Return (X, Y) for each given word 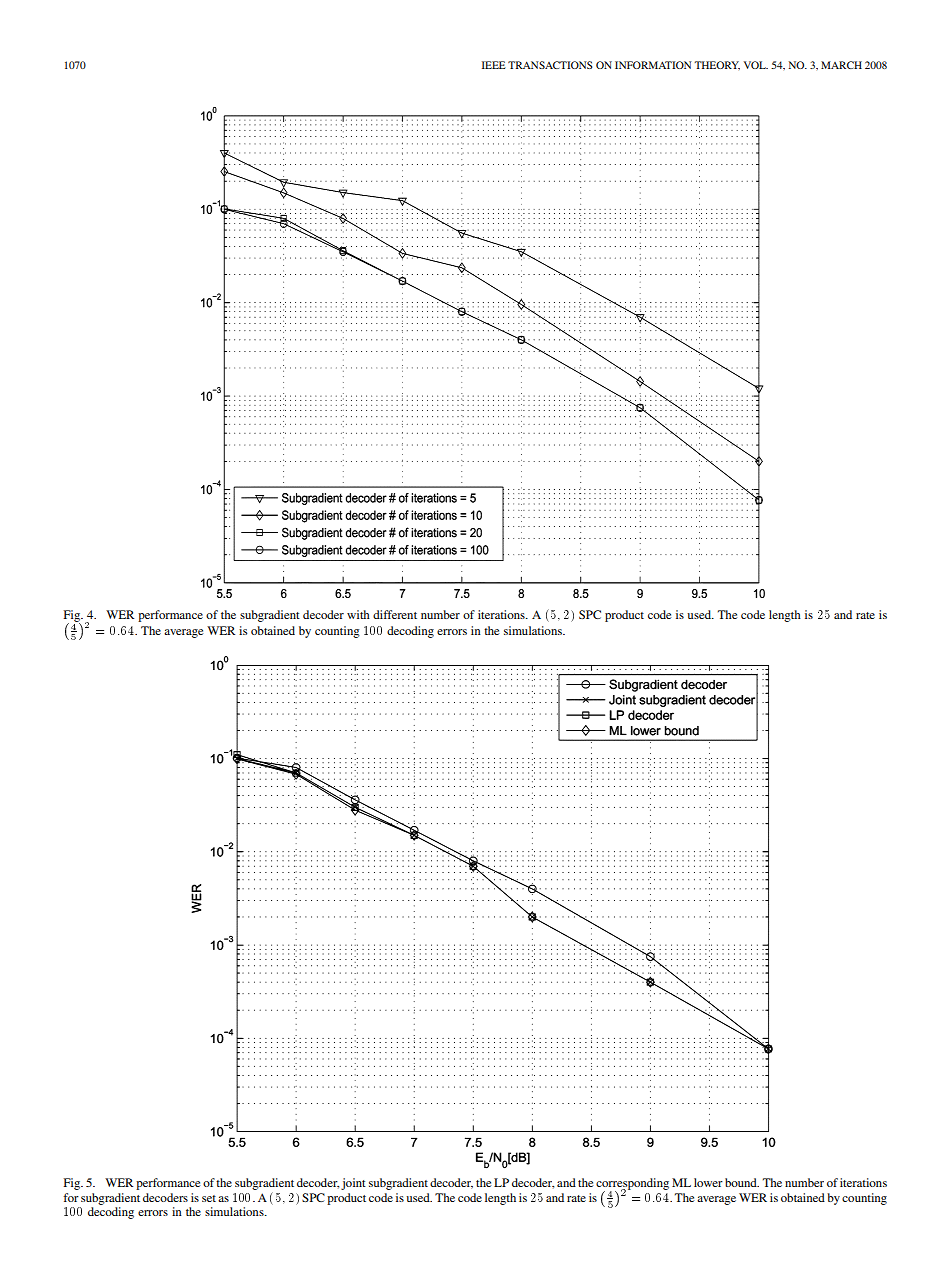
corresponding (632, 1185)
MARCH (841, 65)
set (209, 1198)
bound (742, 1182)
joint (353, 1184)
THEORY (717, 65)
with (358, 614)
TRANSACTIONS (550, 65)
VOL (756, 65)
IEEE (494, 65)
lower (708, 1182)
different (395, 614)
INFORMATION (653, 65)
